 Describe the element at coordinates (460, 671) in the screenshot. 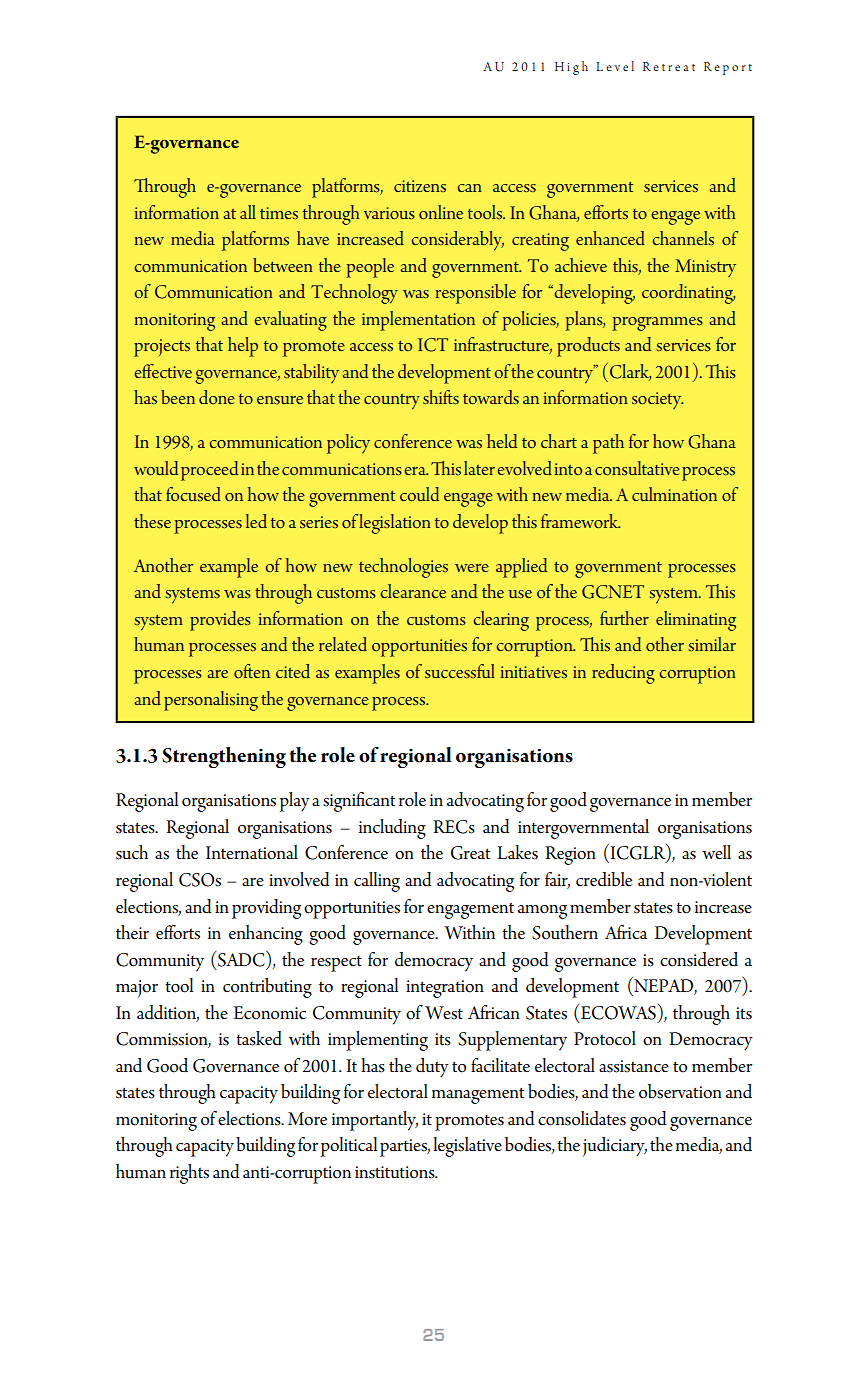

I see `successful` at that location.
